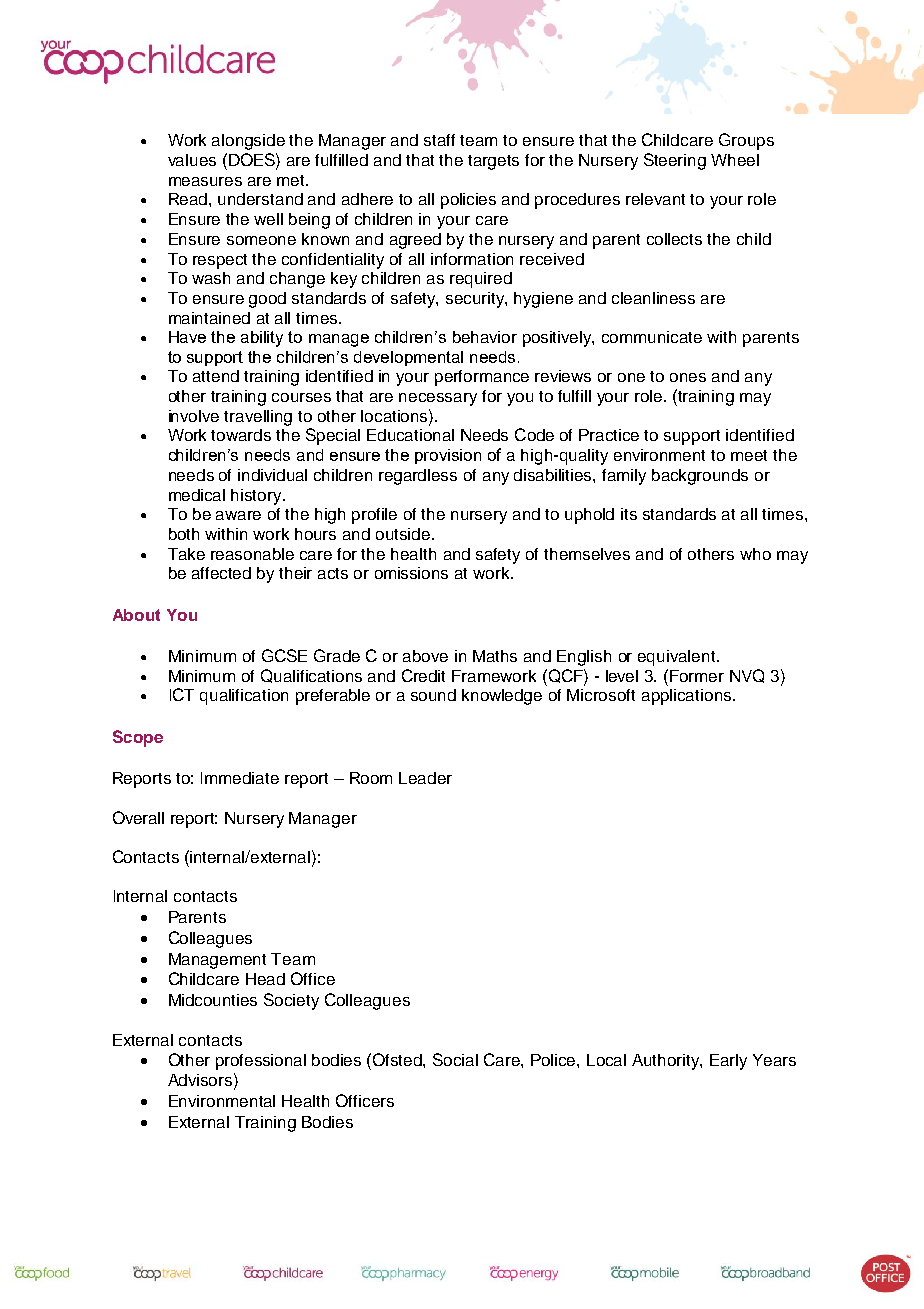 This screenshot has height=1309, width=924. What do you see at coordinates (493, 162) in the screenshot?
I see `targets` at bounding box center [493, 162].
